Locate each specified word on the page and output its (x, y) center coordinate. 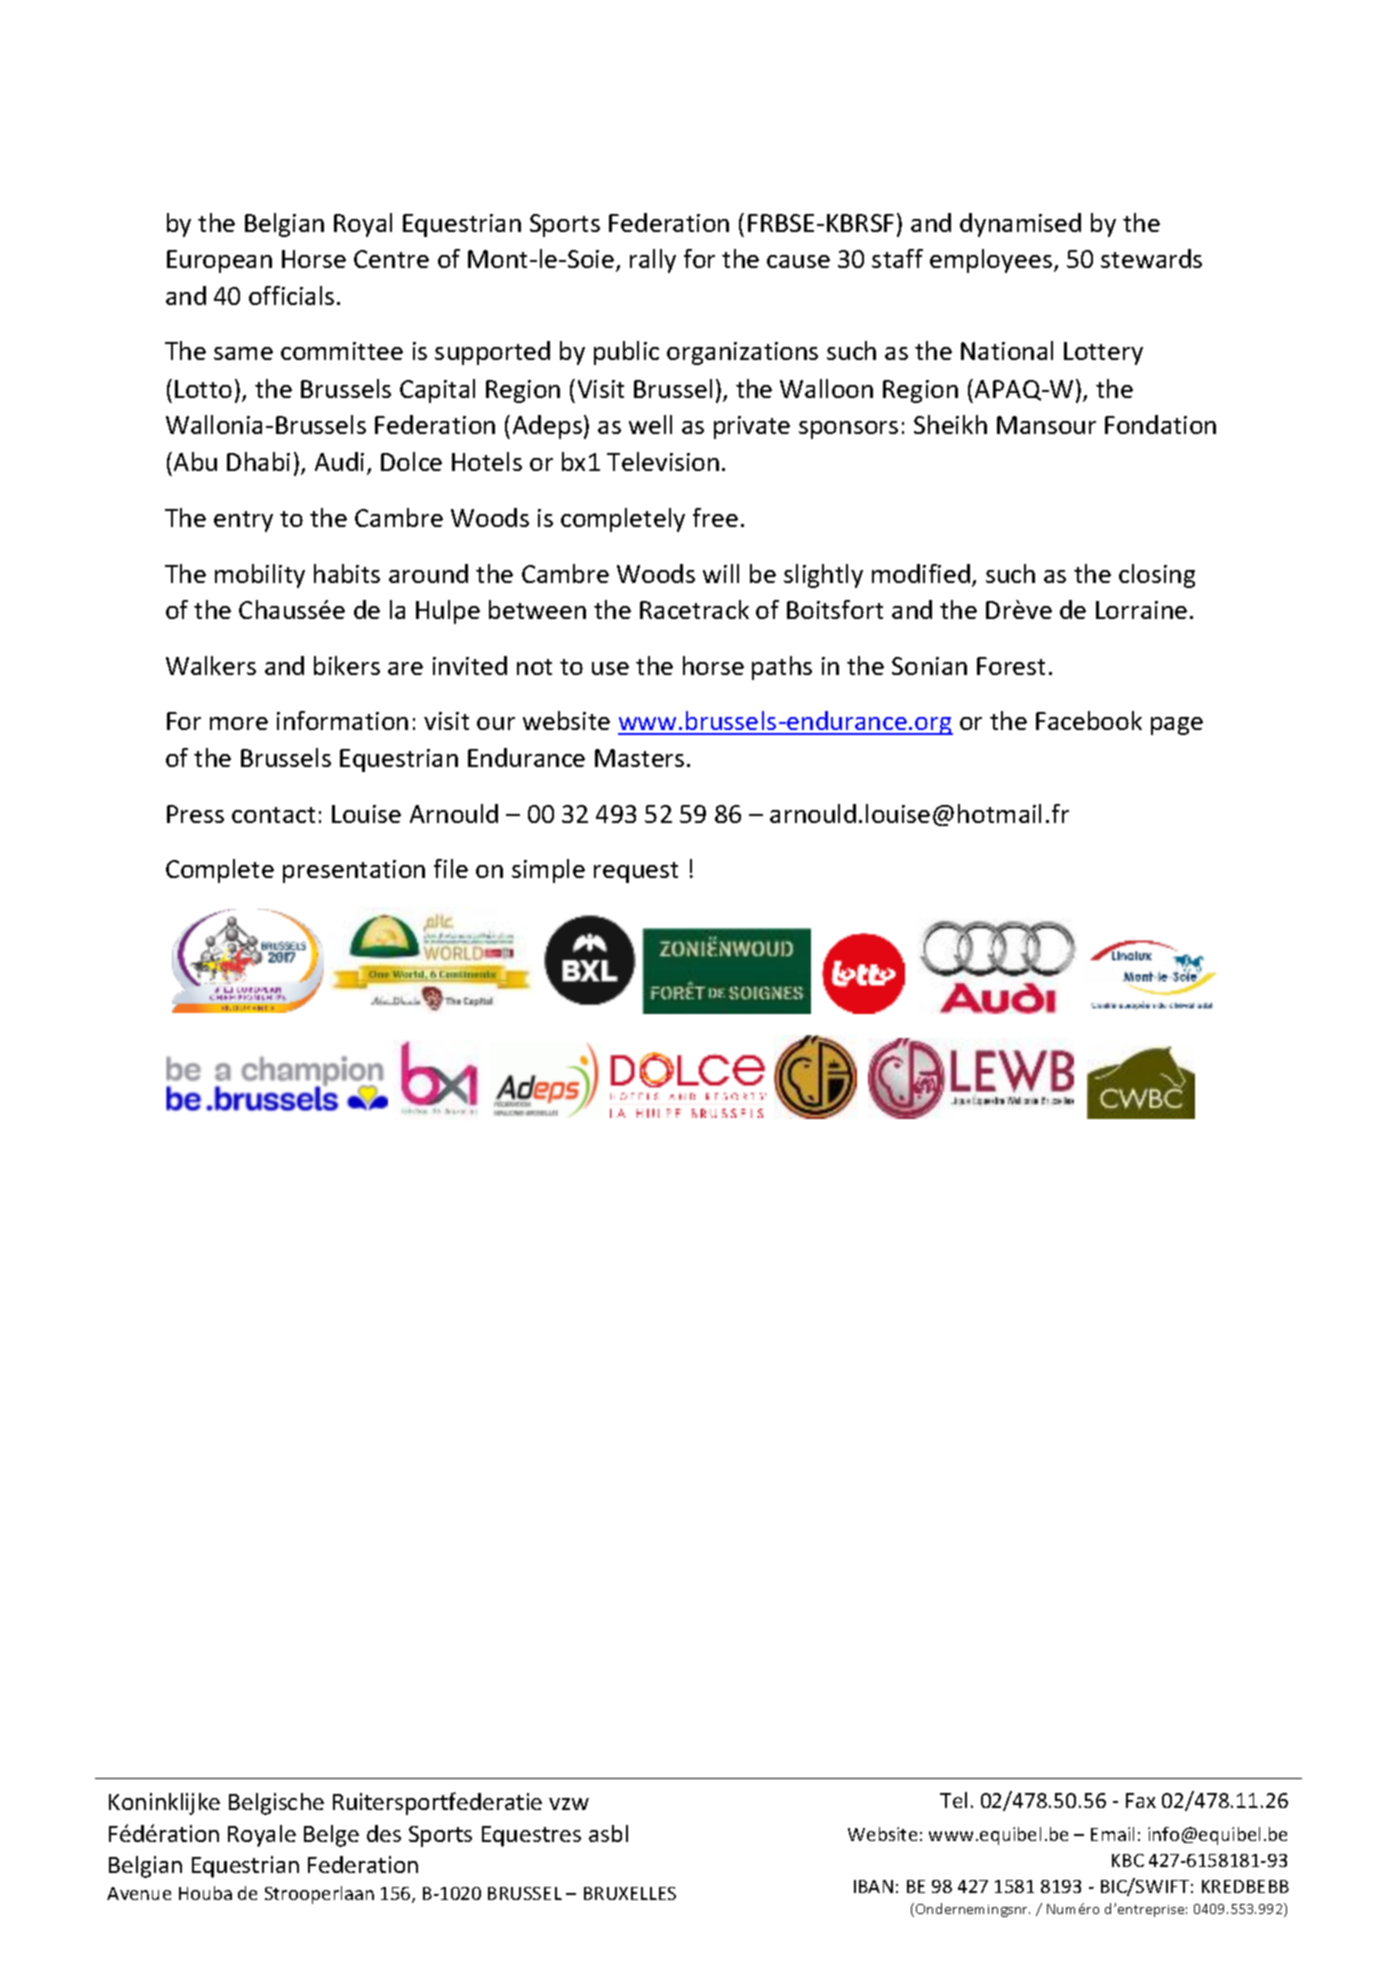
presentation (354, 871)
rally (653, 261)
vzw (569, 1804)
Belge (331, 1836)
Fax (1141, 1800)
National (1007, 350)
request (636, 872)
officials (291, 295)
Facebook (1089, 720)
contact (273, 815)
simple (548, 871)
